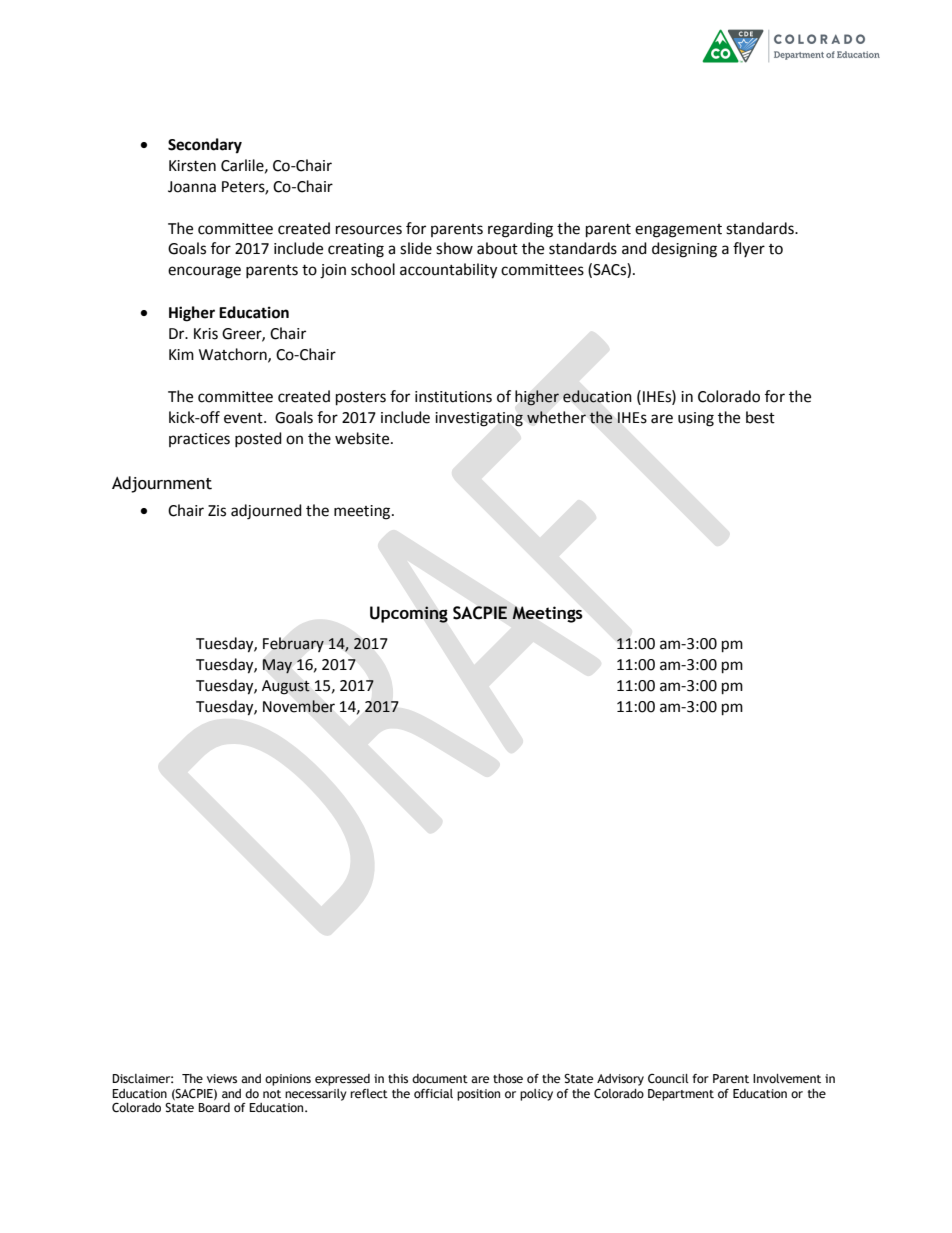 This screenshot has height=1233, width=952. I want to click on views, so click(222, 1078).
